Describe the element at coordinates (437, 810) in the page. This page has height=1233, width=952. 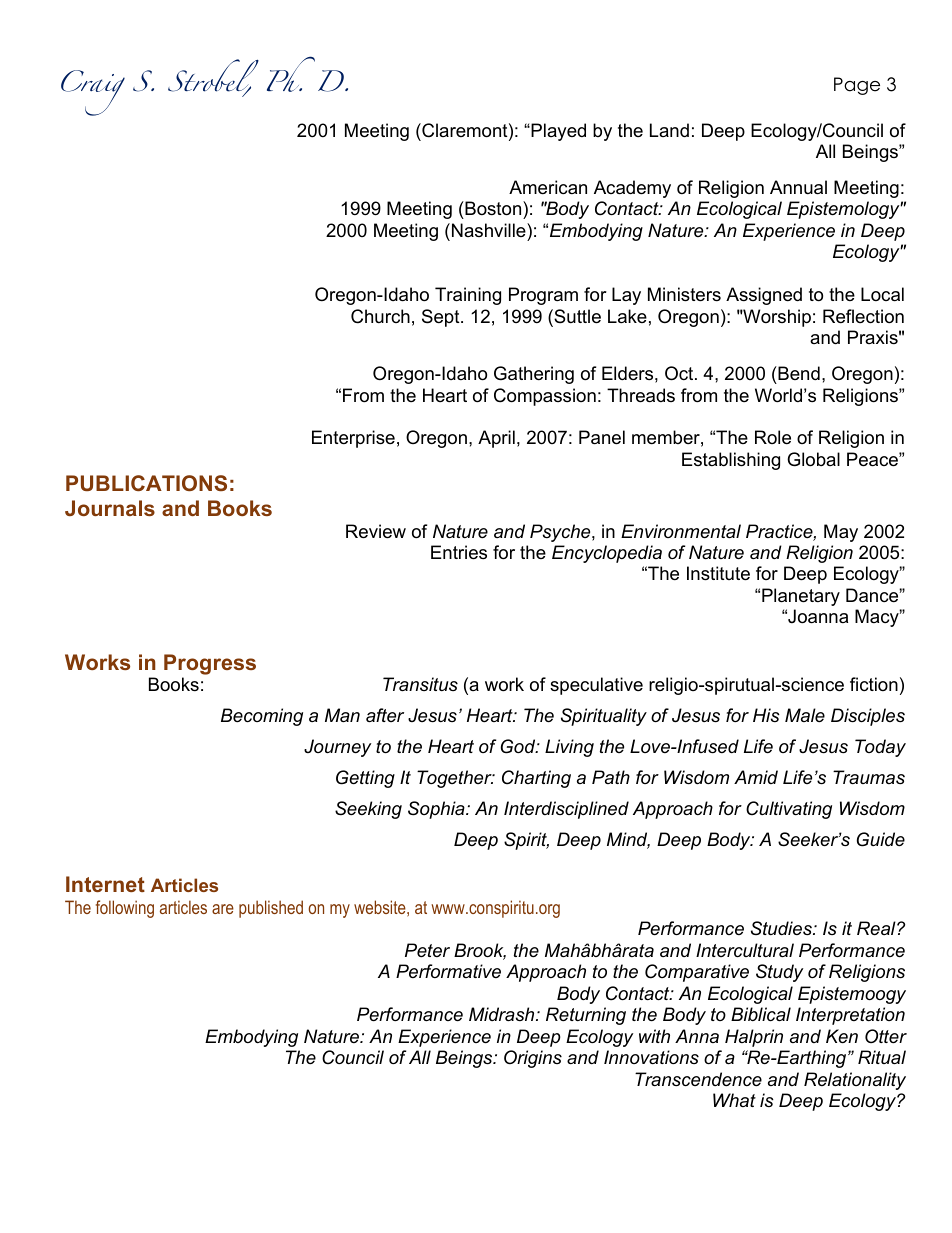
I see `Sophia` at that location.
